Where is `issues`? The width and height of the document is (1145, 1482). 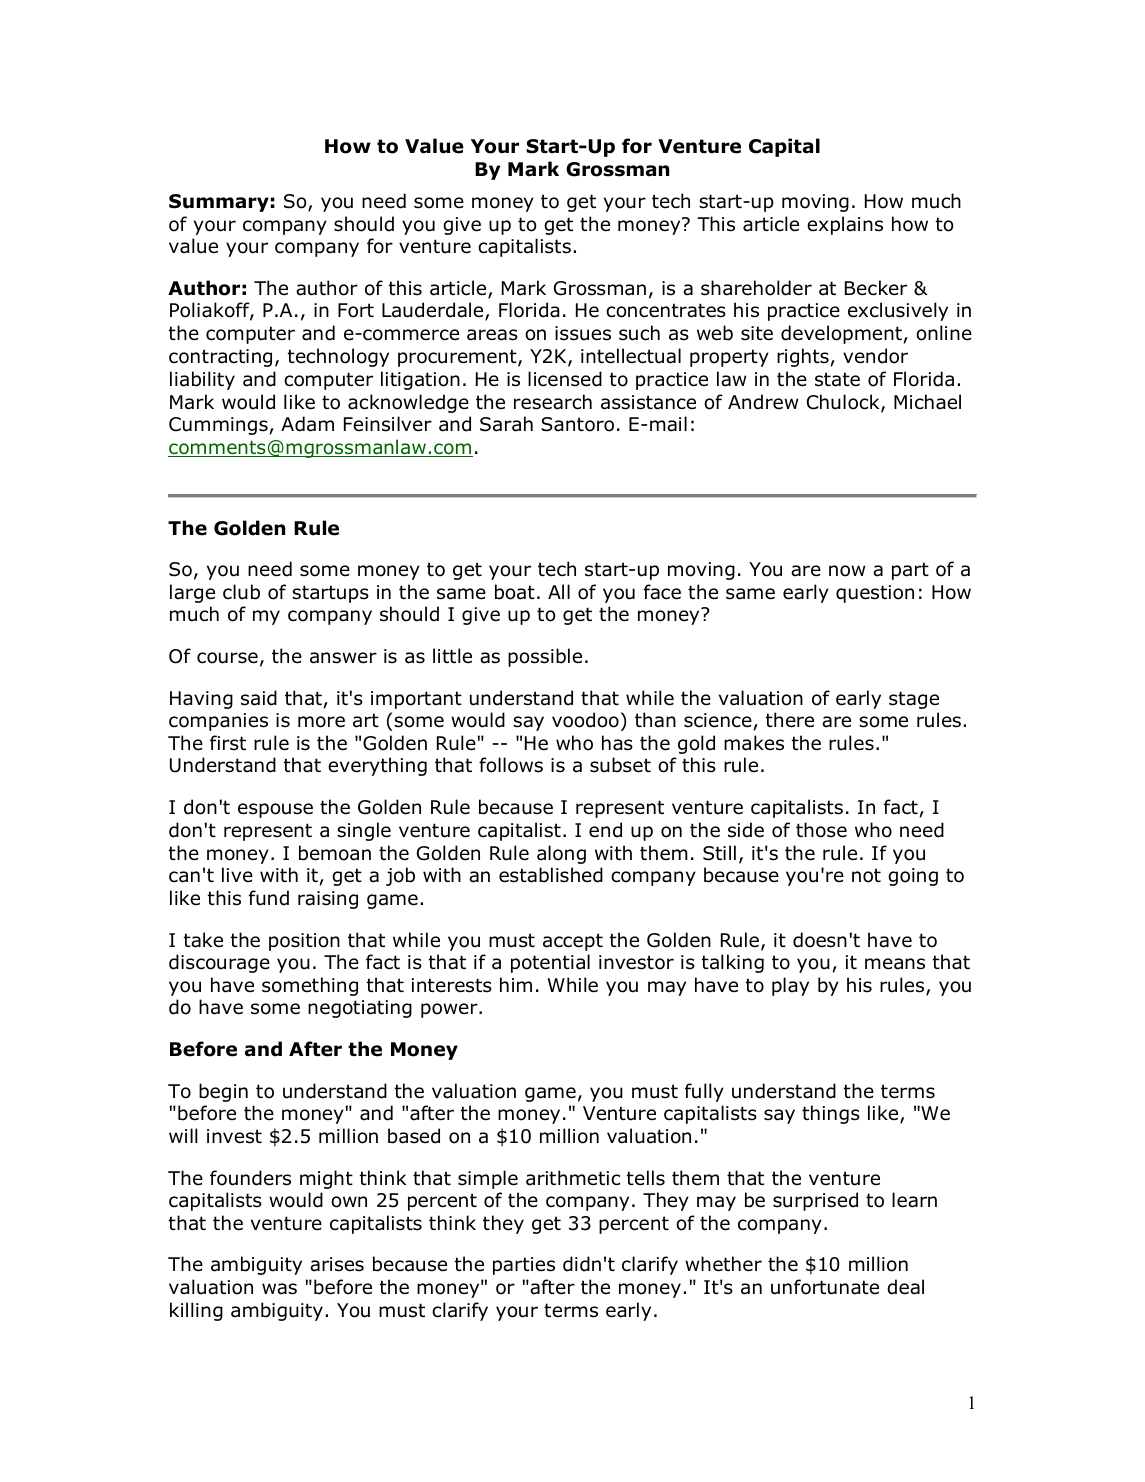 issues is located at coordinates (583, 333).
